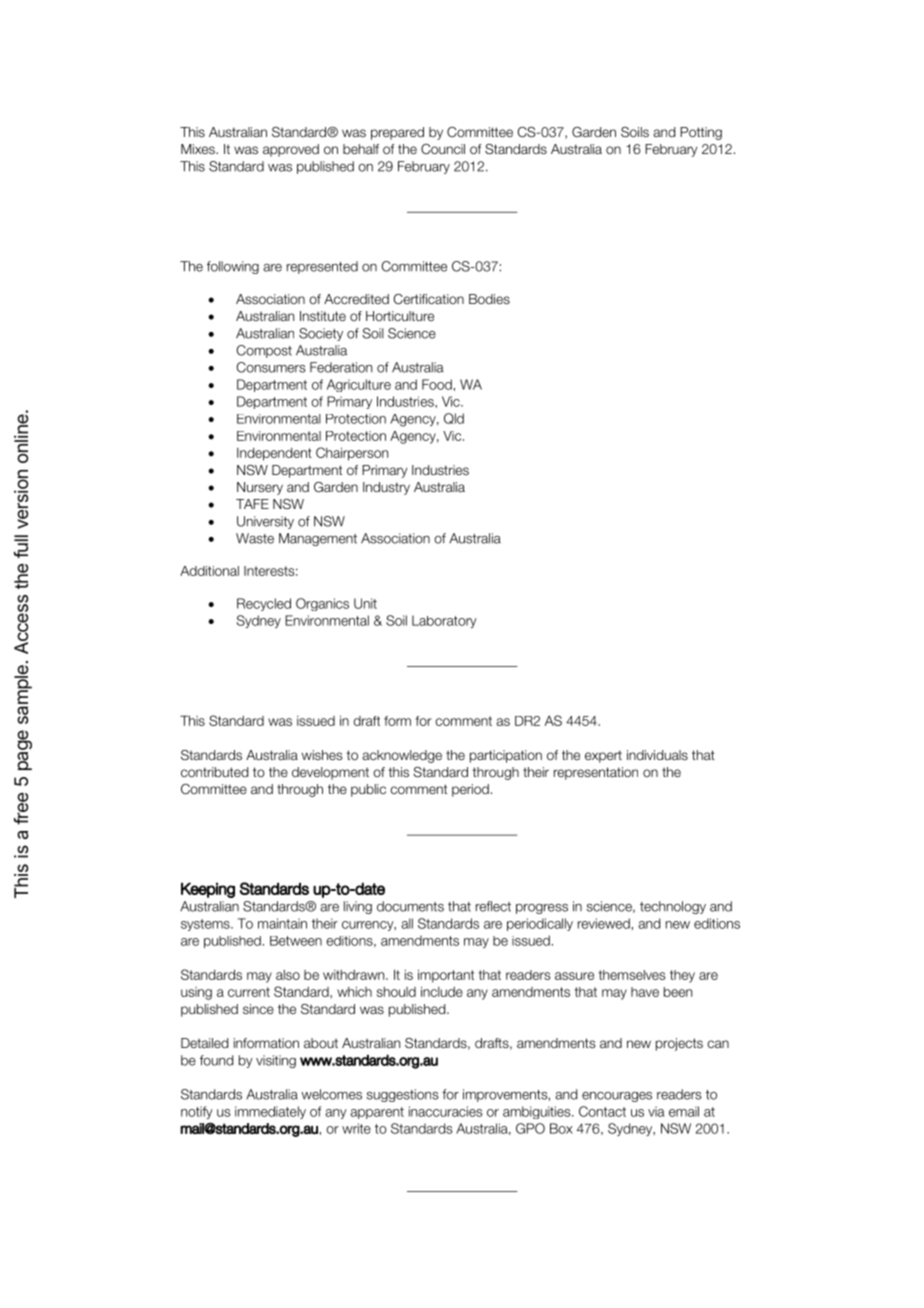  Describe the element at coordinates (493, 906) in the screenshot. I see `reflect` at that location.
